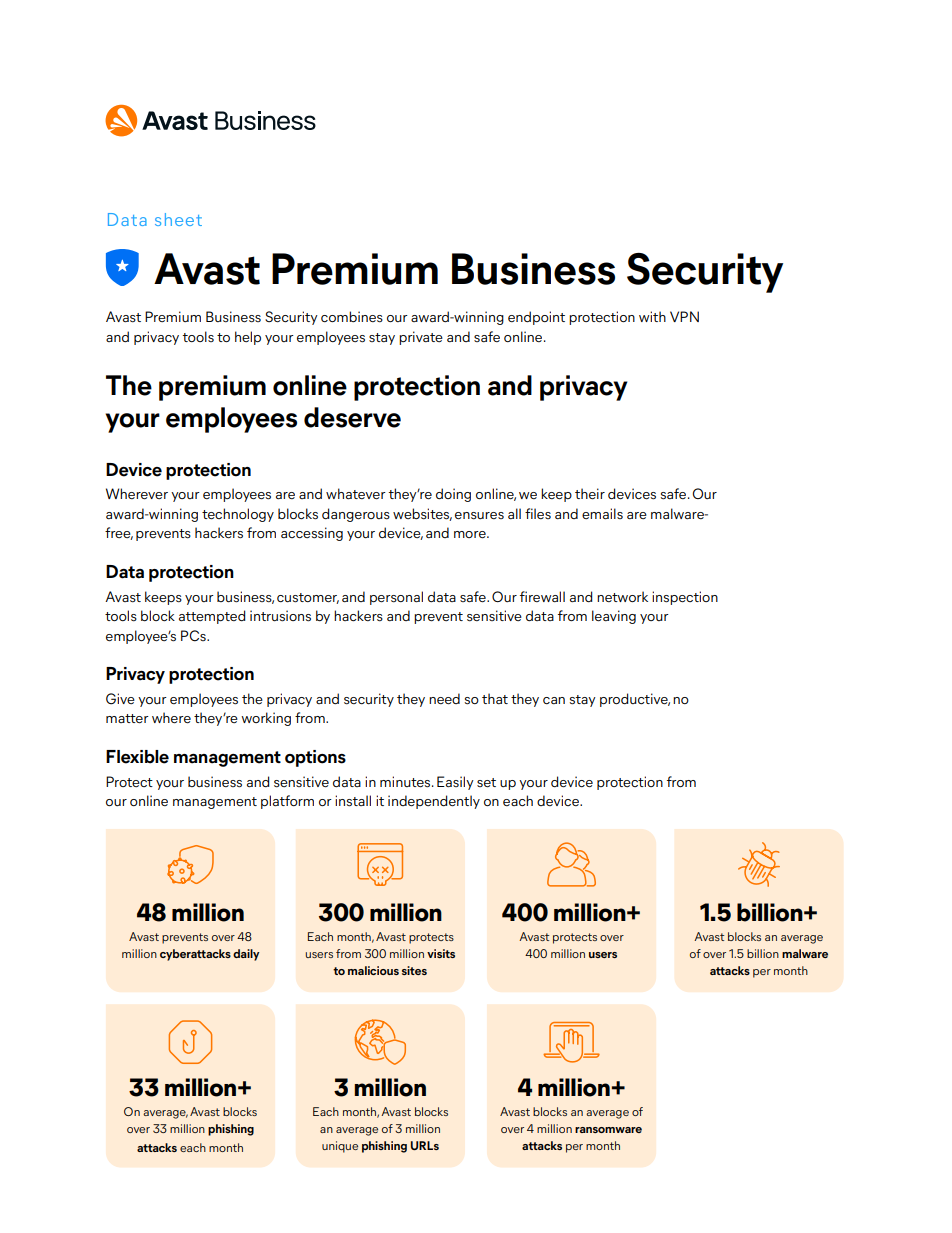 The width and height of the screenshot is (952, 1233). What do you see at coordinates (652, 316) in the screenshot?
I see `with` at bounding box center [652, 316].
